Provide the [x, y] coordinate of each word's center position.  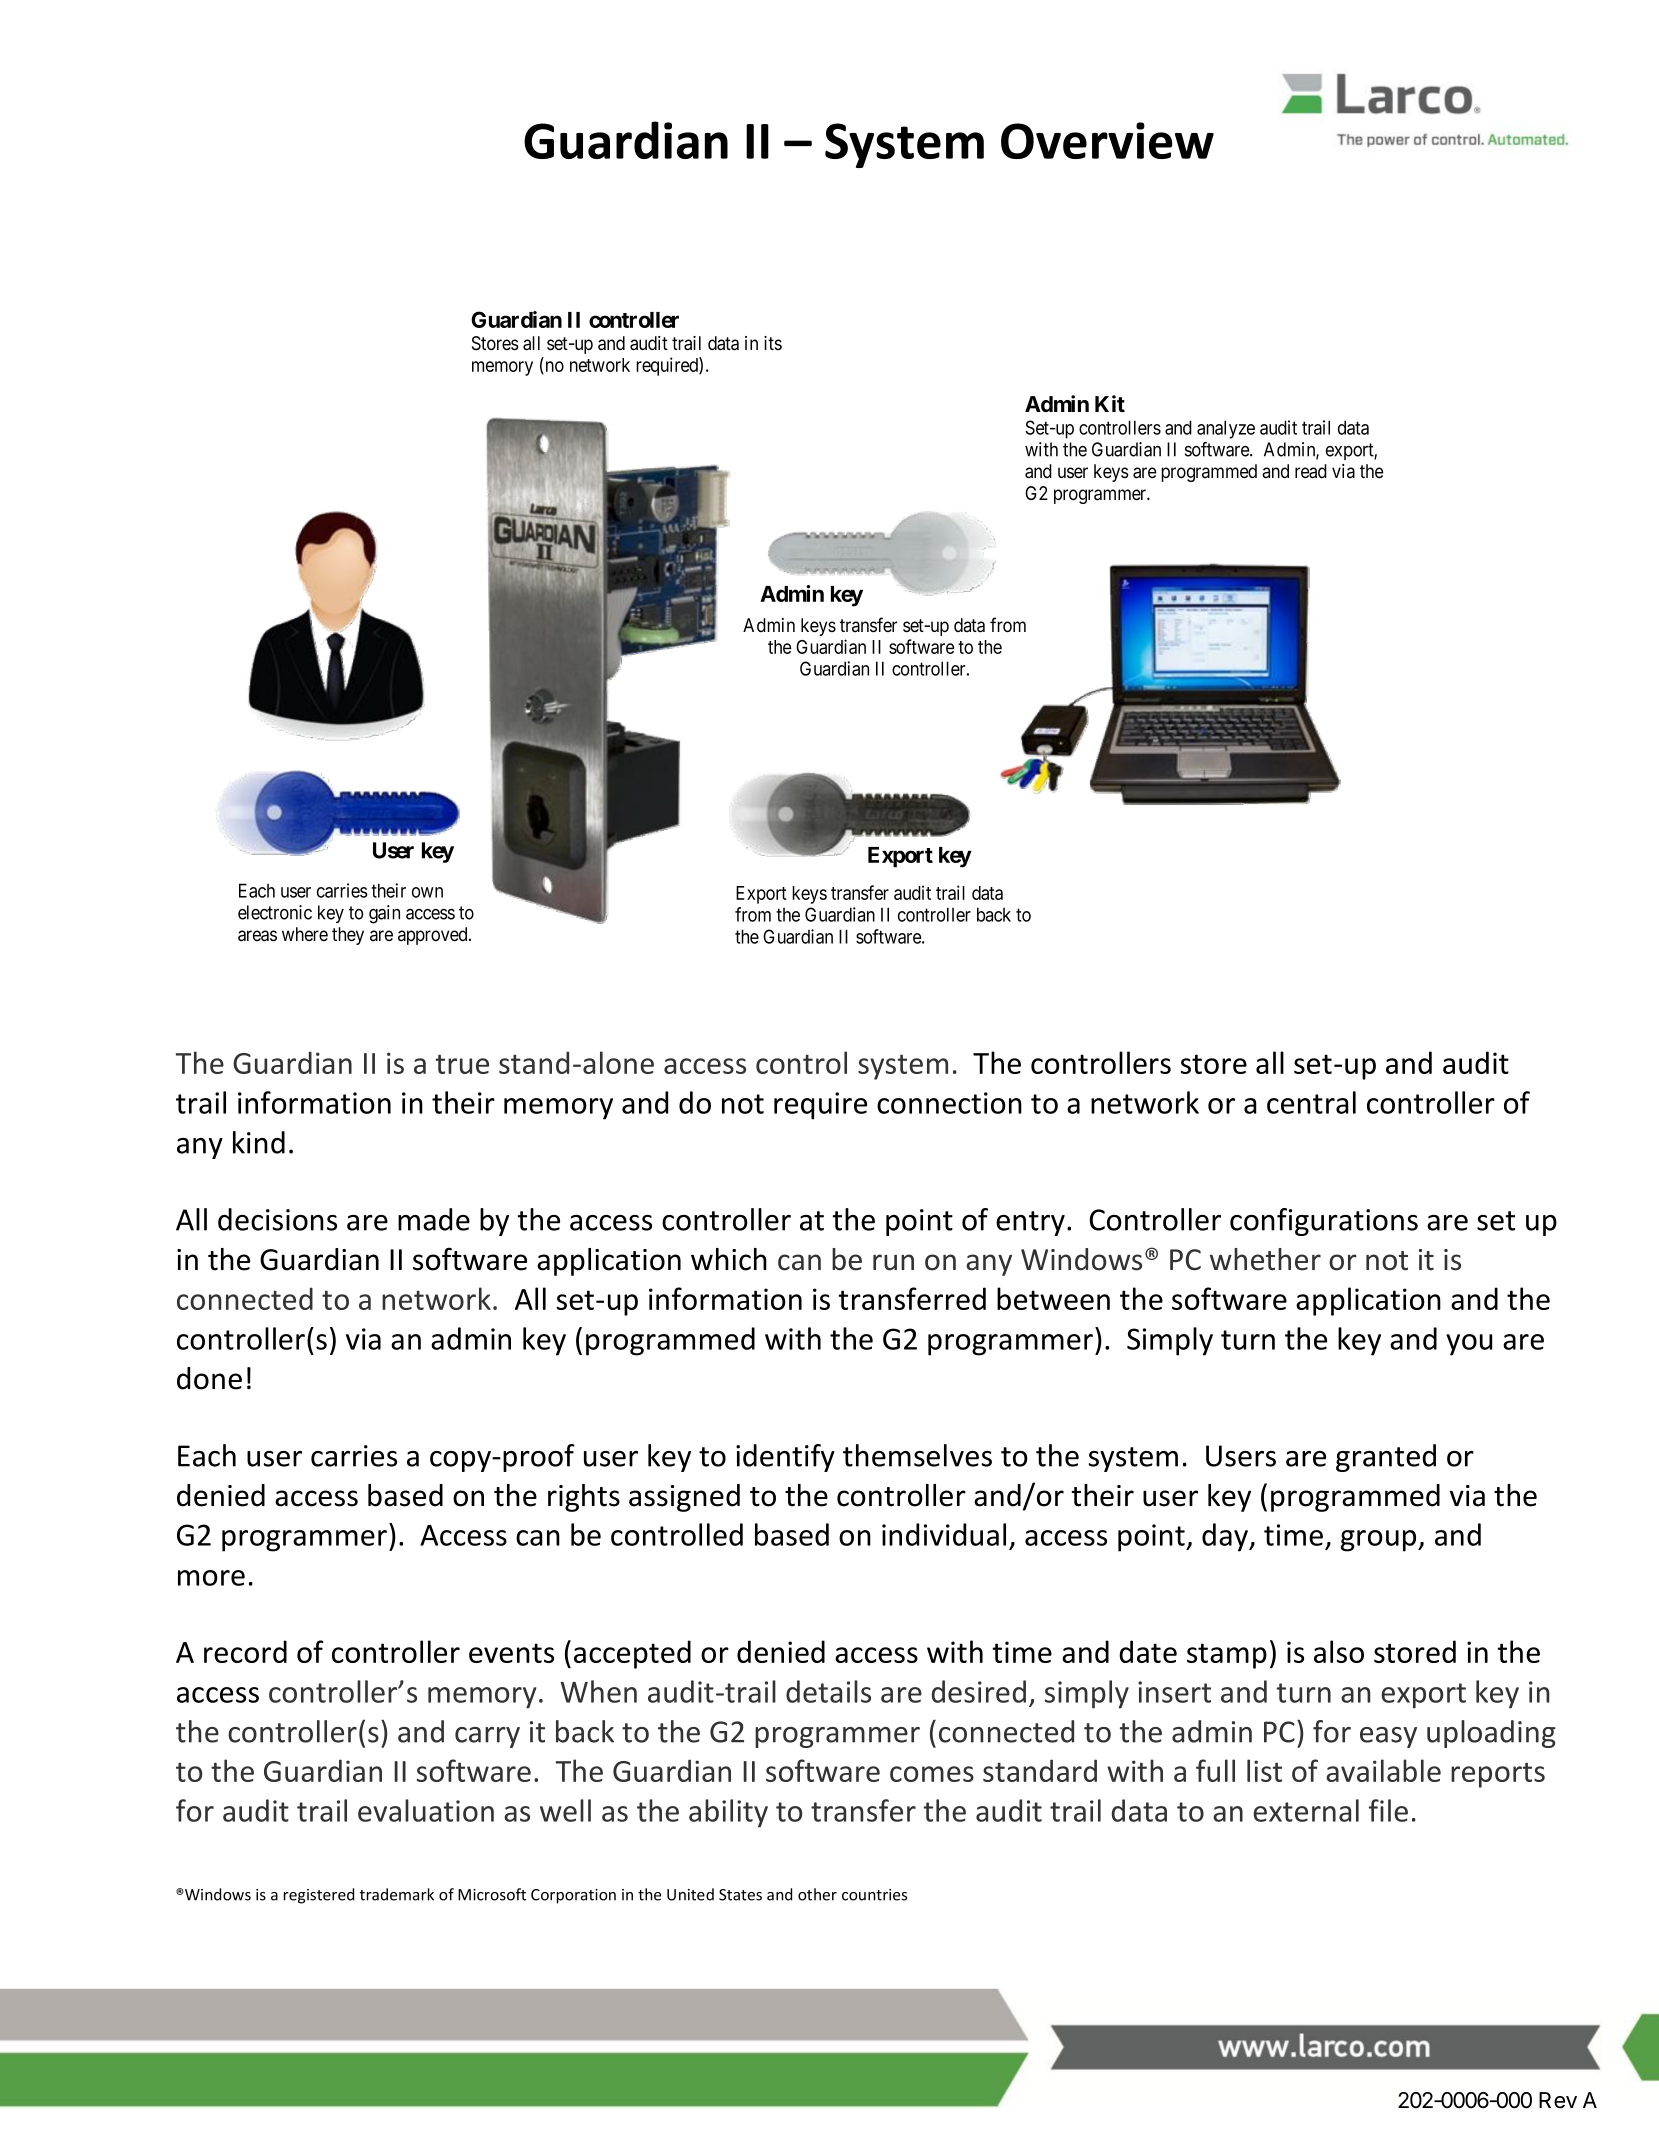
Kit [1110, 403]
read [1311, 471]
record [245, 1651]
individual [944, 1534]
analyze [1226, 429]
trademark [397, 1894]
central [1311, 1102]
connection [949, 1103]
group [1380, 1541]
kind [259, 1142]
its [773, 343]
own [427, 892]
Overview [1107, 140]
